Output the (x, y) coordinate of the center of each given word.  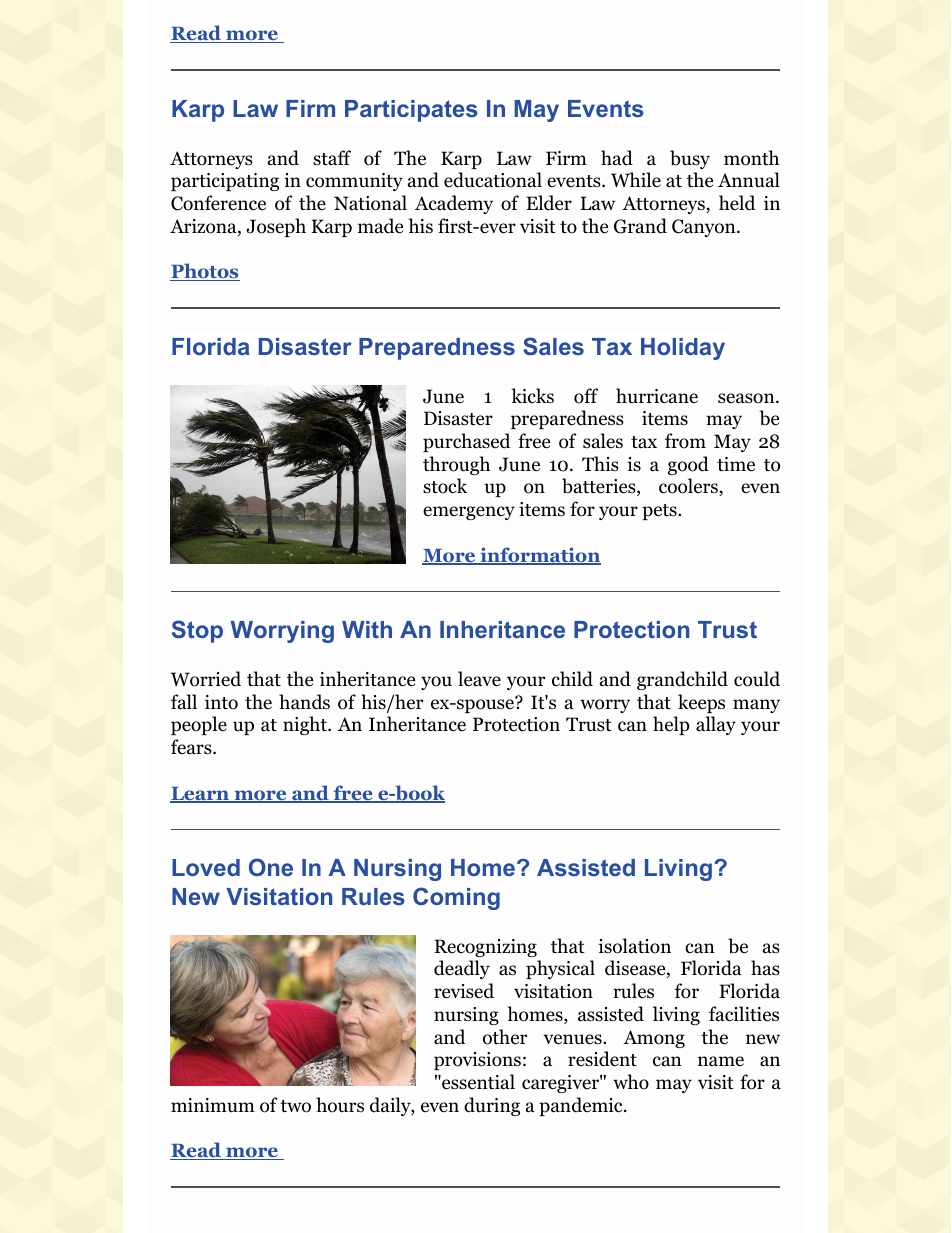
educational (493, 180)
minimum (213, 1105)
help (671, 725)
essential (477, 1082)
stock (445, 486)
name (721, 1061)
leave (479, 679)
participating (225, 182)
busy (690, 159)
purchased (466, 442)
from (685, 441)
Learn (201, 795)
